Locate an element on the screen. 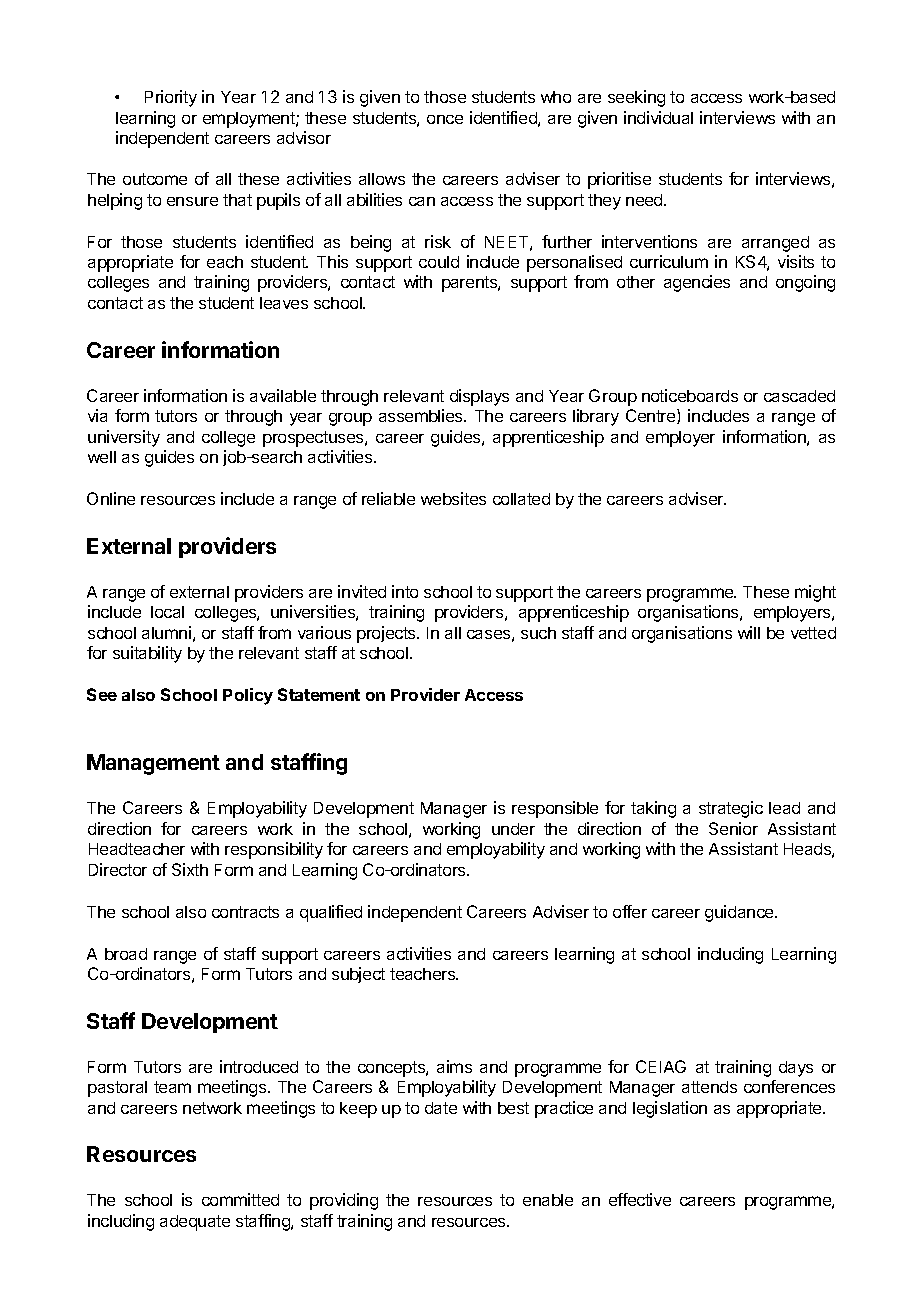 Image resolution: width=924 pixels, height=1308 pixels. adequate is located at coordinates (195, 1223).
